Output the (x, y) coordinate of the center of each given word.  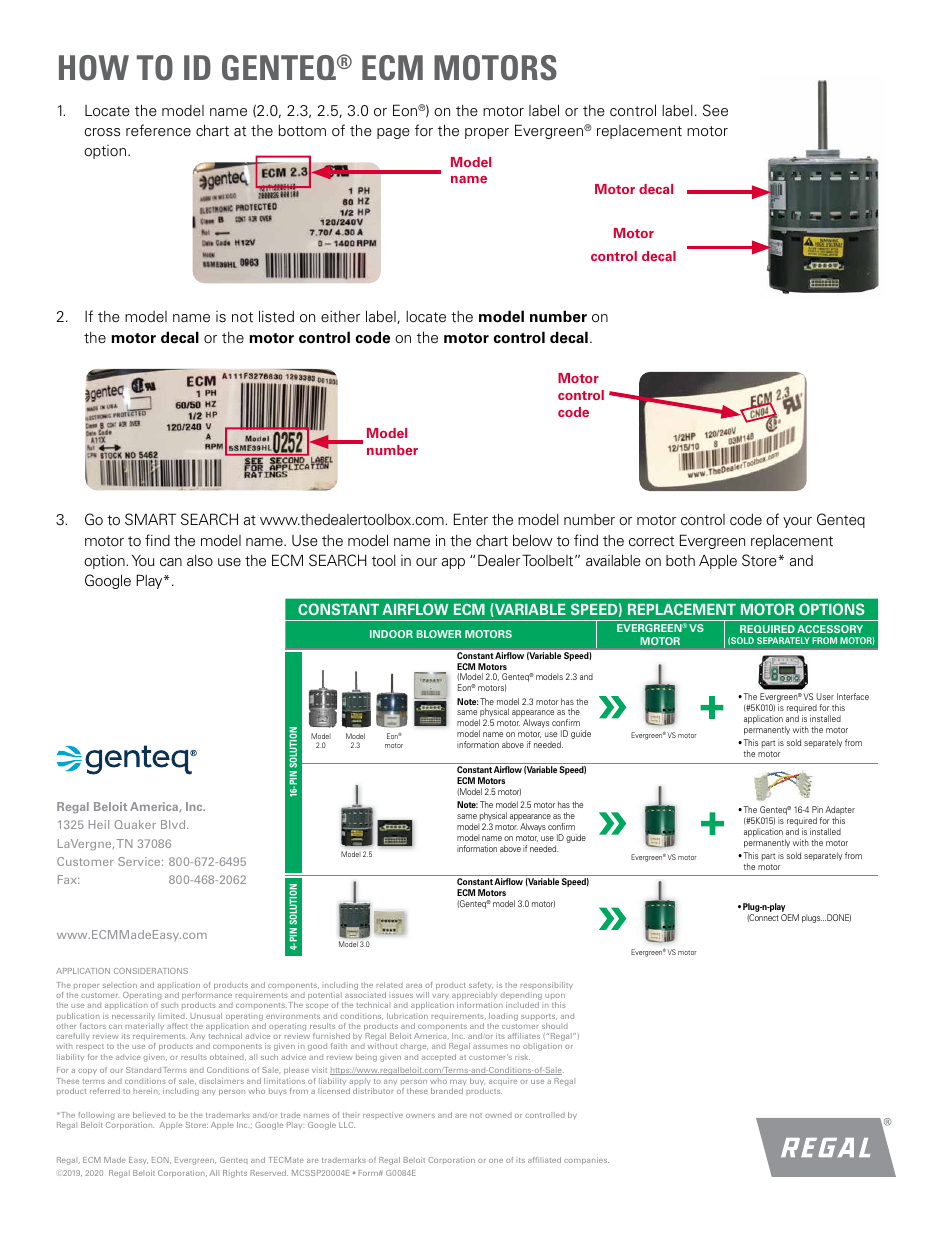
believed (149, 1115)
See (715, 110)
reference (158, 130)
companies (586, 1161)
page (393, 133)
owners (420, 1116)
